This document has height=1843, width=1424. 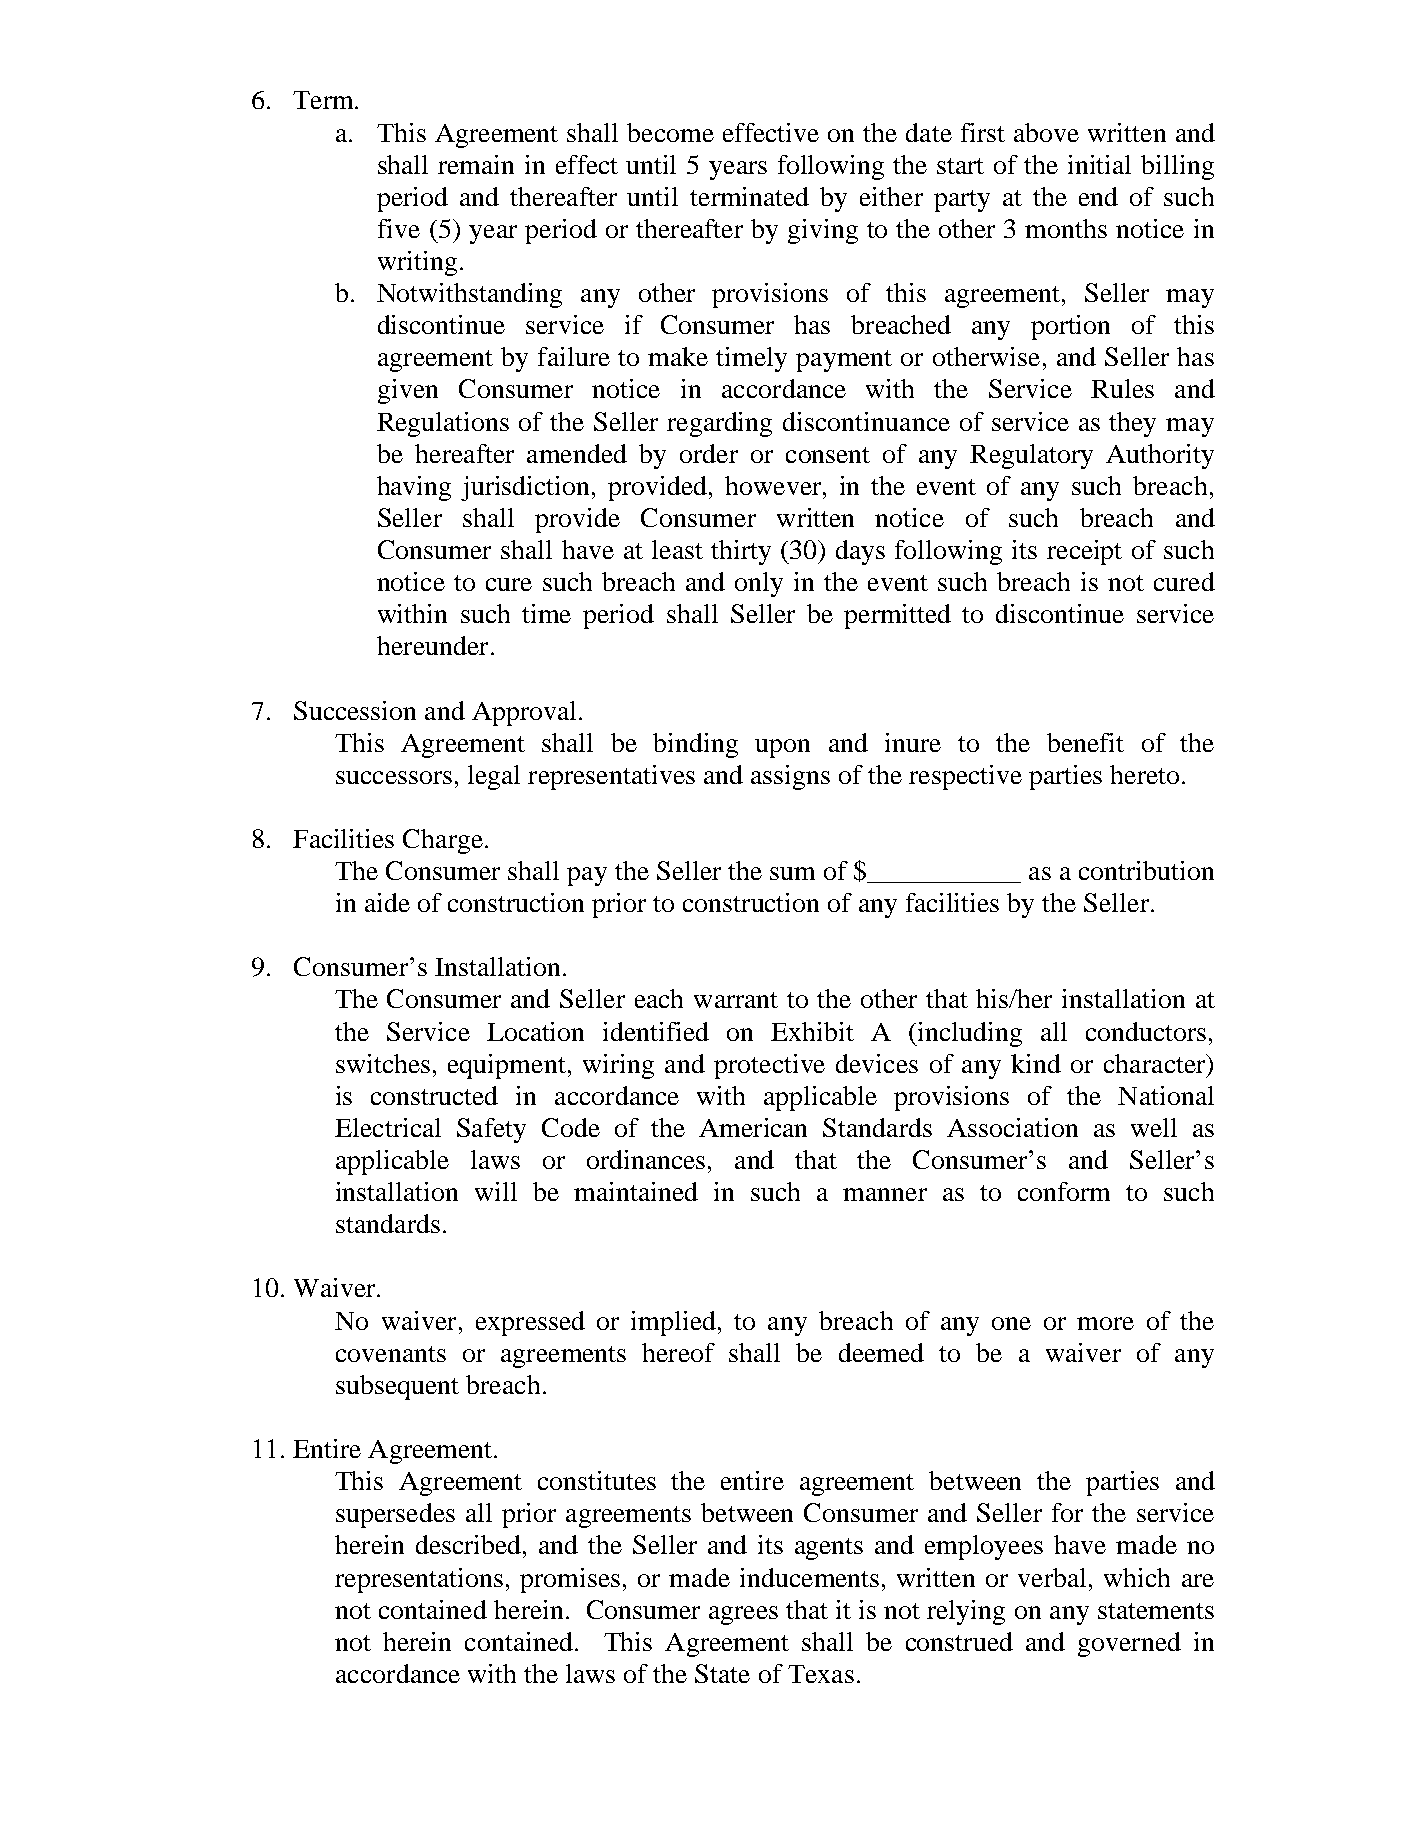 I want to click on more, so click(x=1105, y=1323).
